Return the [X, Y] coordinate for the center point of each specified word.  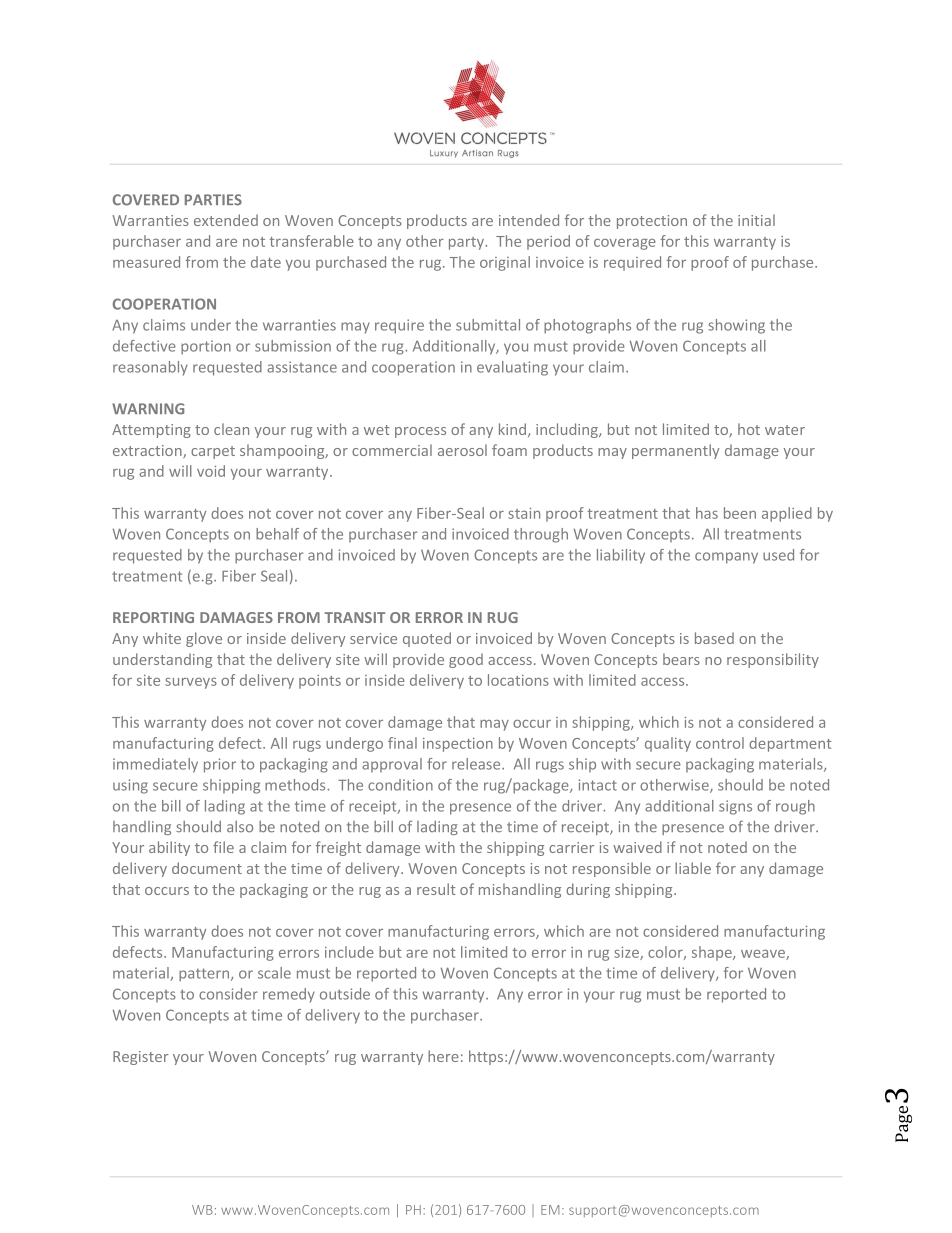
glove [204, 639]
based [714, 638]
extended [226, 220]
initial [756, 220]
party [467, 243]
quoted [427, 639]
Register [141, 1058]
